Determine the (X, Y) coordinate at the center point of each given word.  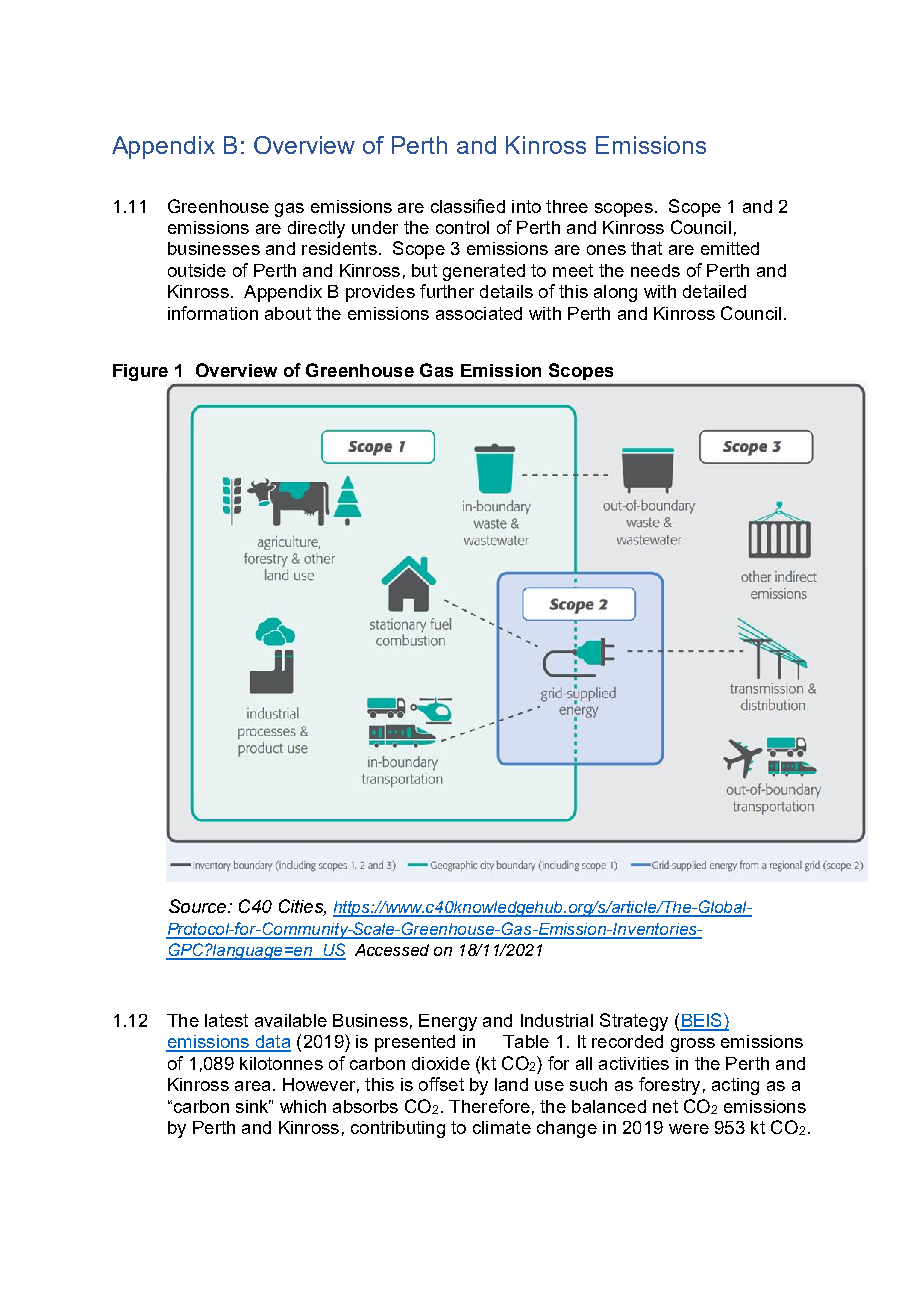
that (646, 248)
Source (199, 906)
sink (253, 1106)
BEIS (702, 1021)
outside (197, 270)
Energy (448, 1022)
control (462, 227)
